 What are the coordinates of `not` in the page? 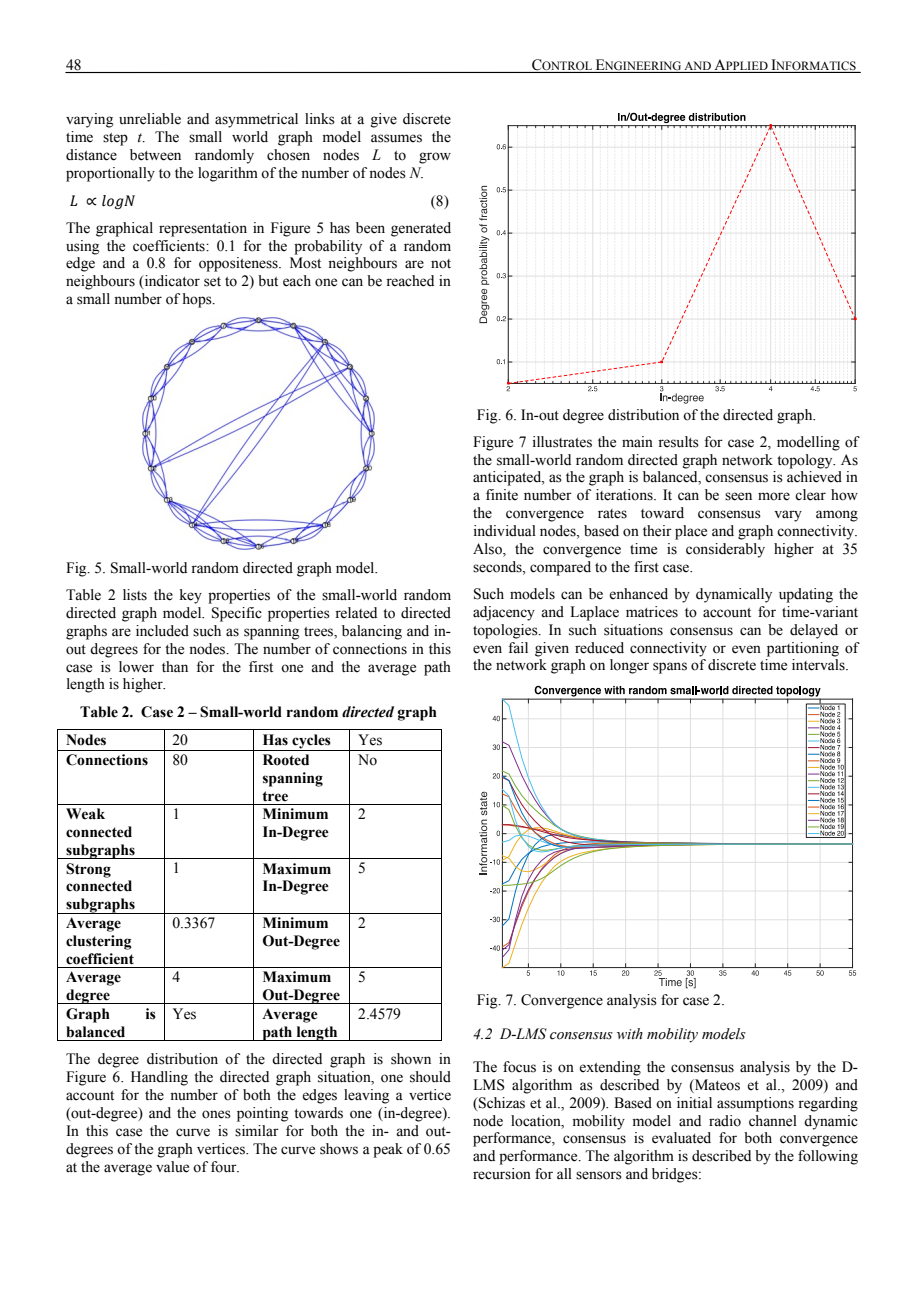 It's located at (441, 264).
